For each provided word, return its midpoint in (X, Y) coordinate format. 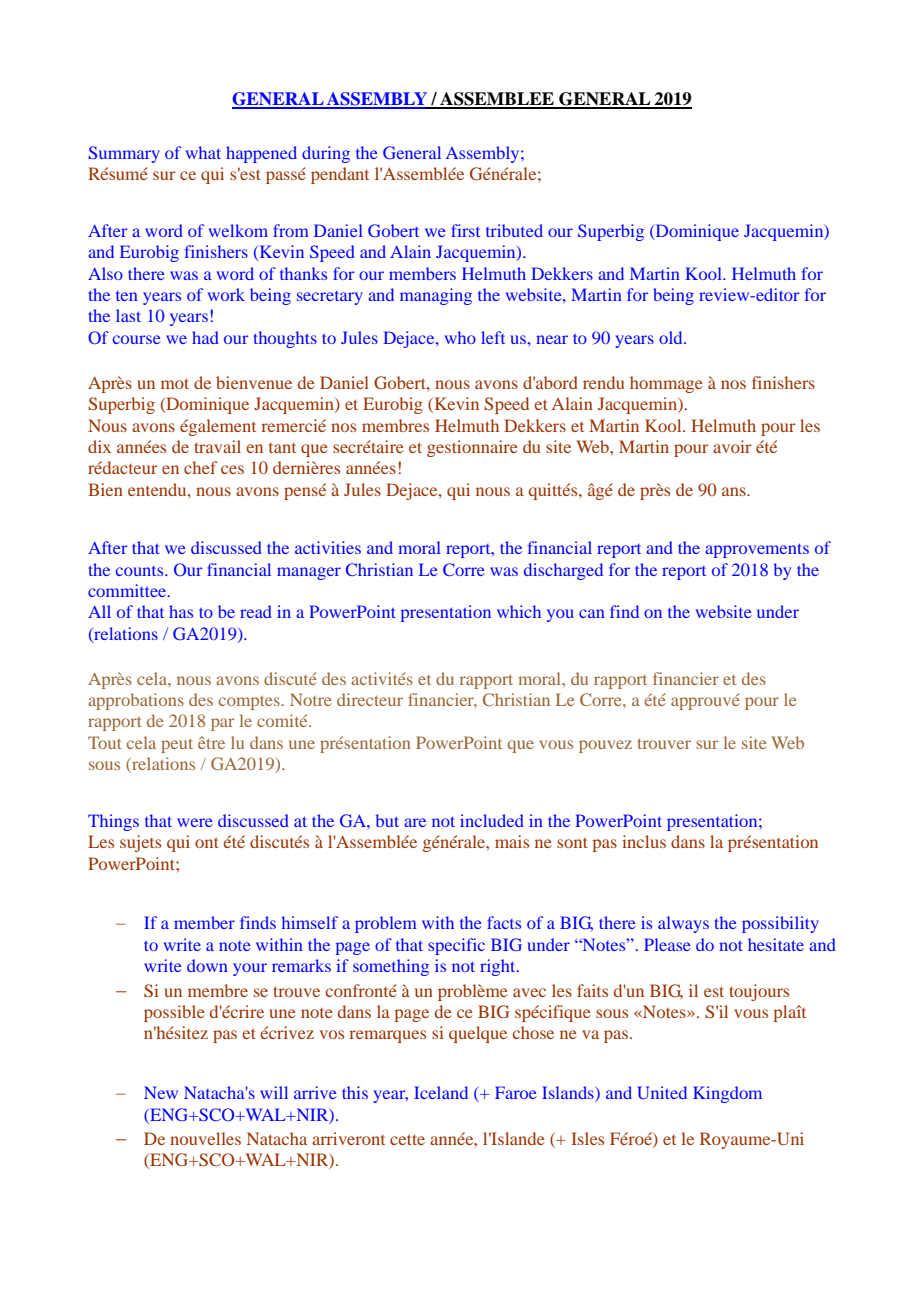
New (161, 1092)
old (672, 337)
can (592, 613)
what (203, 152)
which (519, 611)
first (465, 230)
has (181, 611)
